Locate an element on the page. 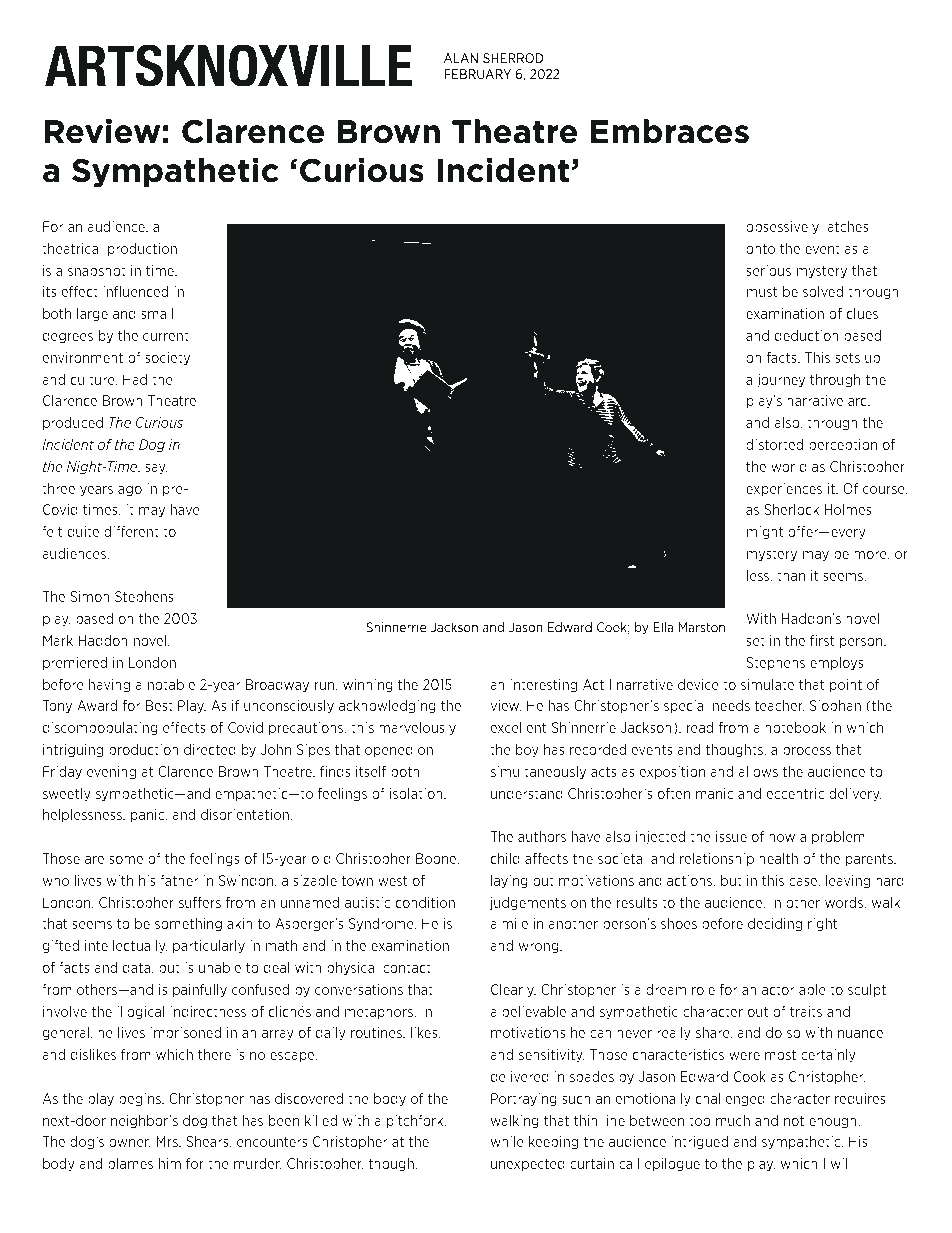  Mrs is located at coordinates (168, 1141).
